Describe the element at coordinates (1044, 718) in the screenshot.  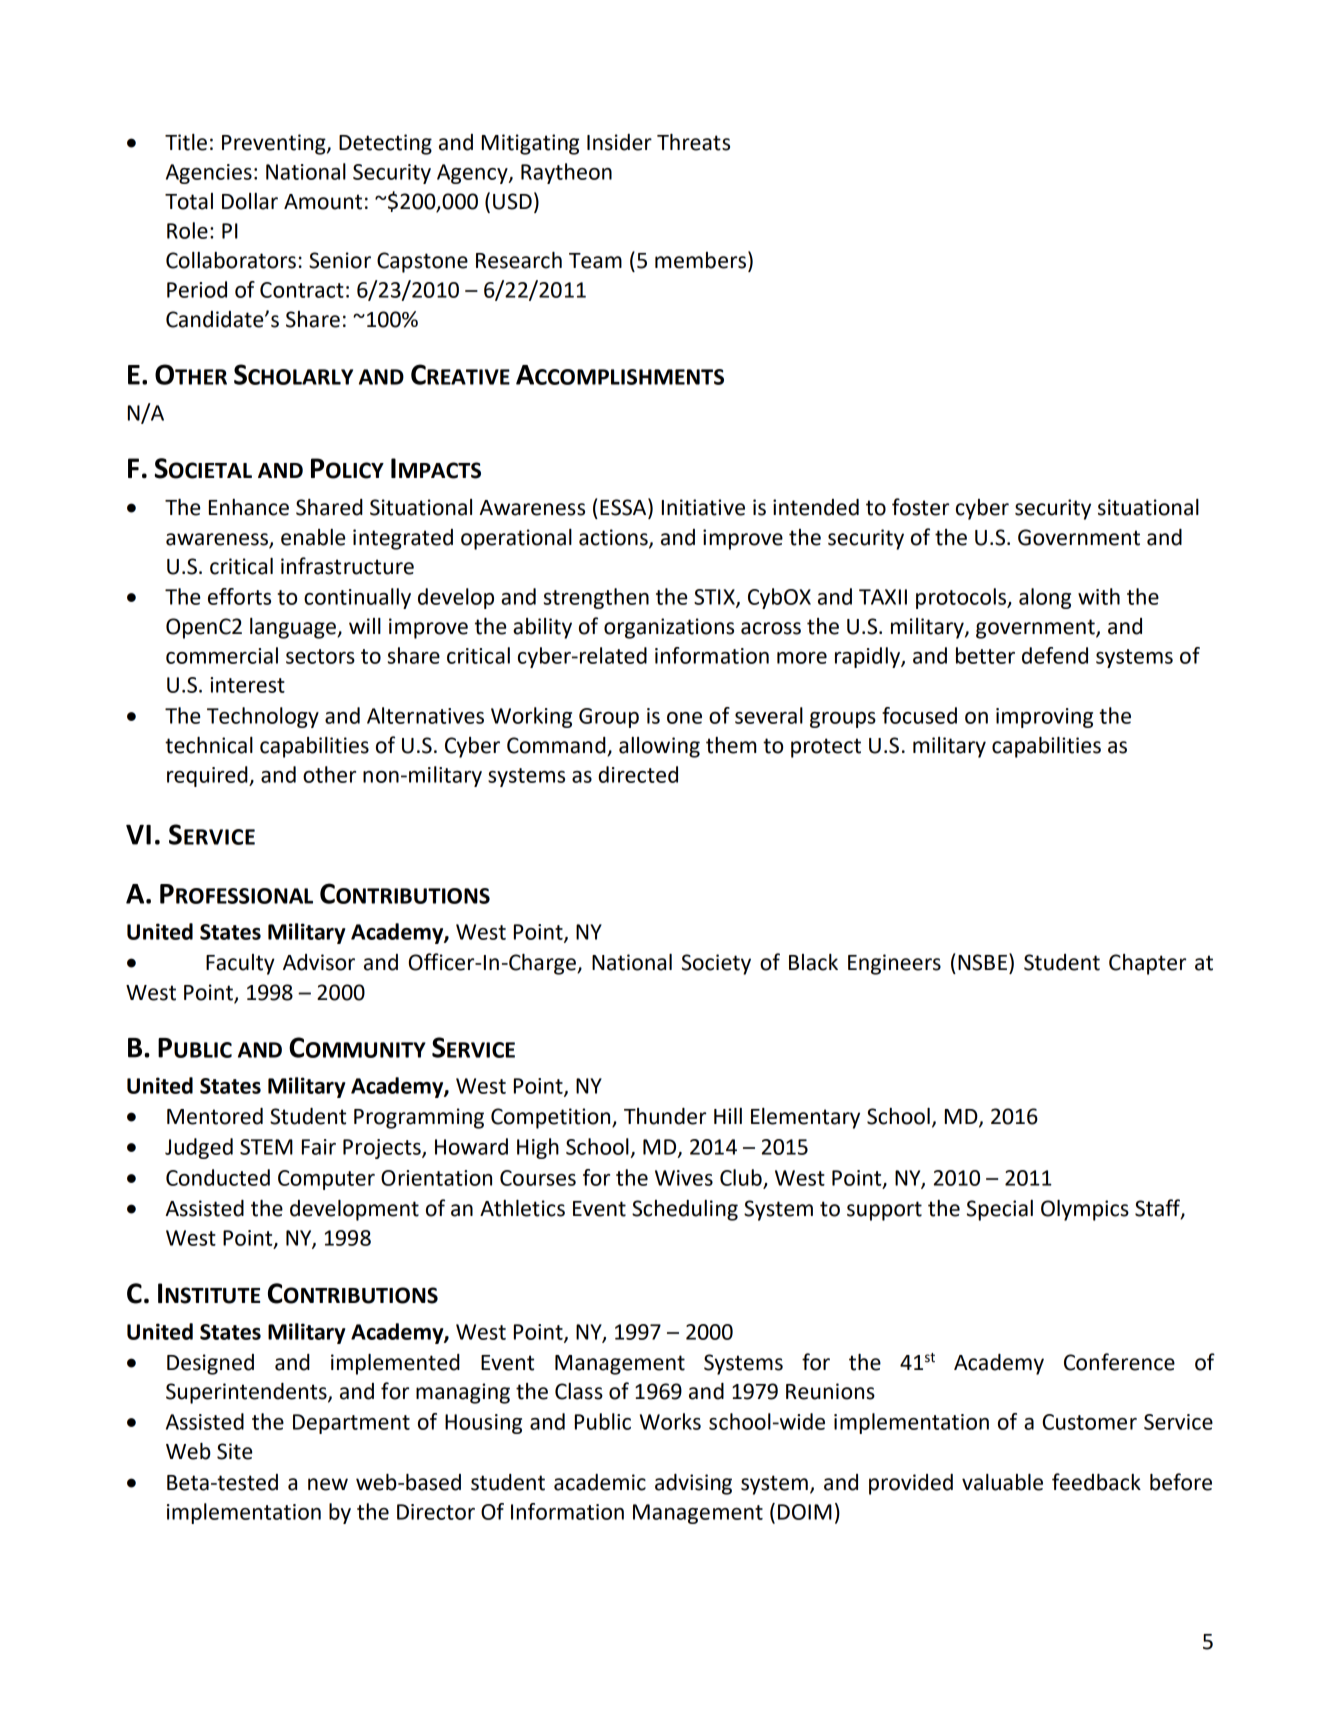
I see `improving` at that location.
